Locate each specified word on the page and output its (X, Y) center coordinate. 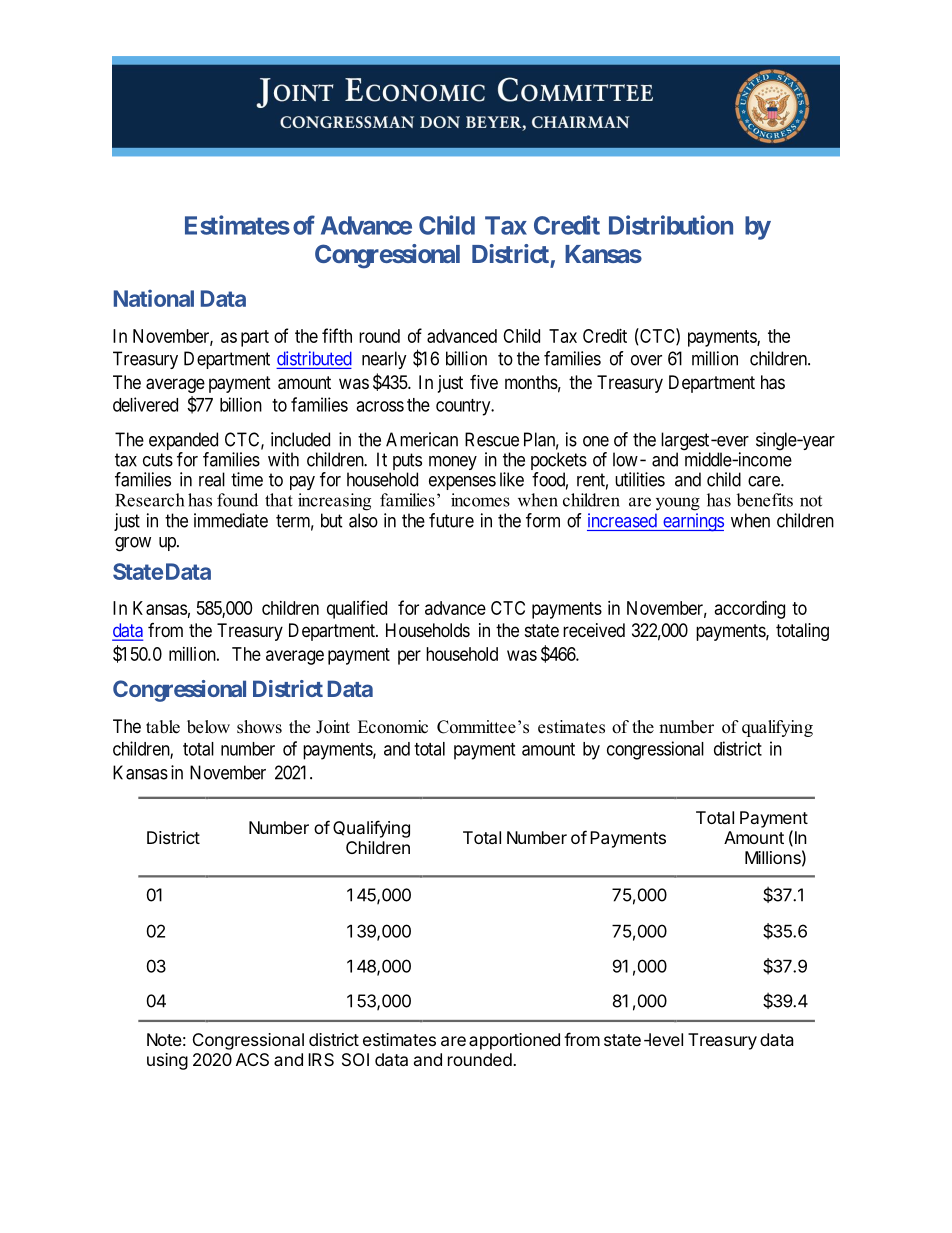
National (154, 298)
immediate (231, 520)
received (594, 630)
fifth (337, 335)
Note (164, 1039)
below (208, 727)
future (451, 520)
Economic (393, 727)
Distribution (671, 225)
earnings (692, 522)
